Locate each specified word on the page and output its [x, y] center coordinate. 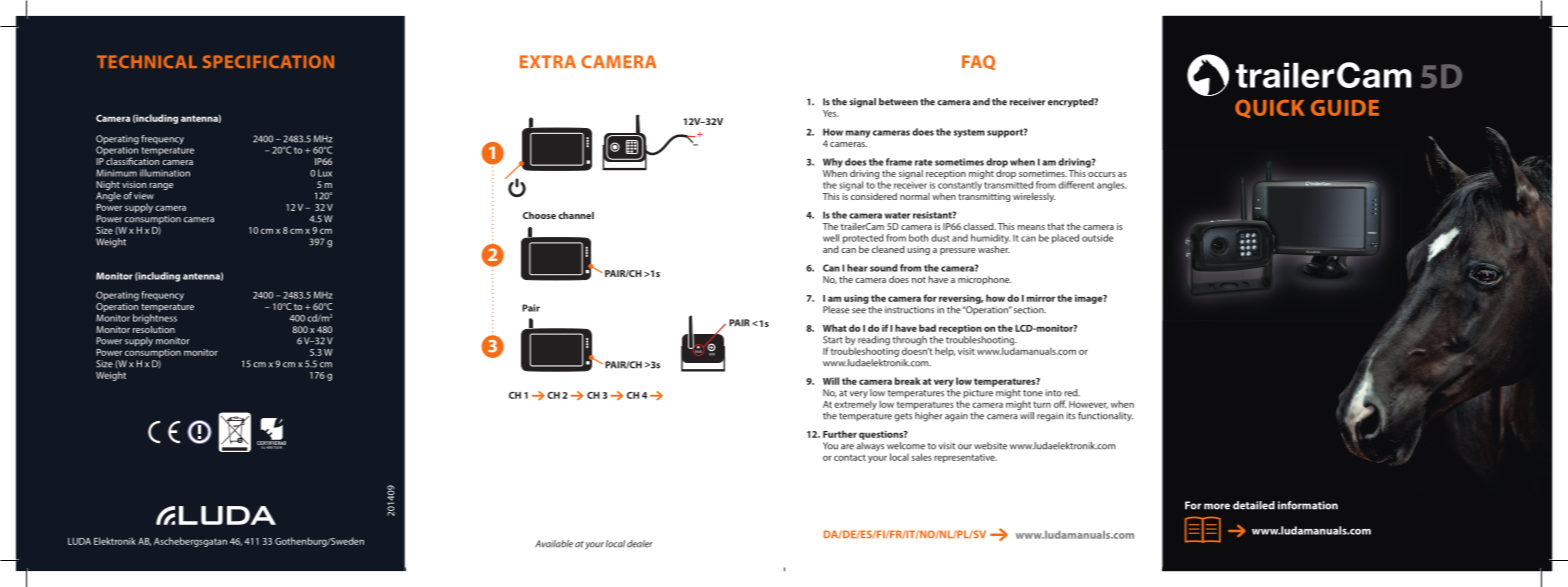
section [1030, 310]
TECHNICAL [147, 61]
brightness [155, 319]
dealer [640, 544]
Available [554, 544]
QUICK [1270, 109]
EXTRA [548, 61]
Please [836, 310]
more [1217, 506]
